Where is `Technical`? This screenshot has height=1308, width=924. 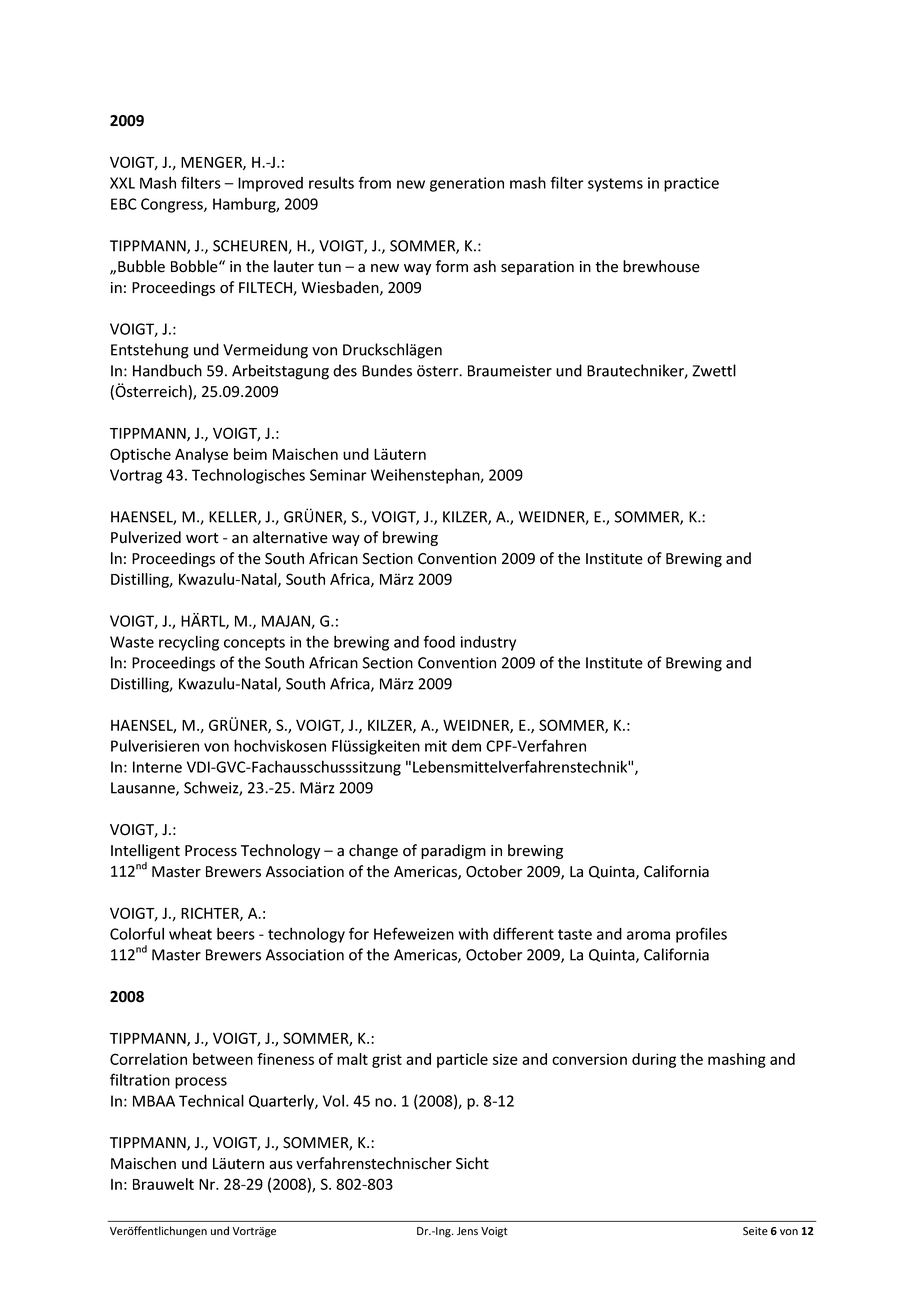 Technical is located at coordinates (211, 1100).
